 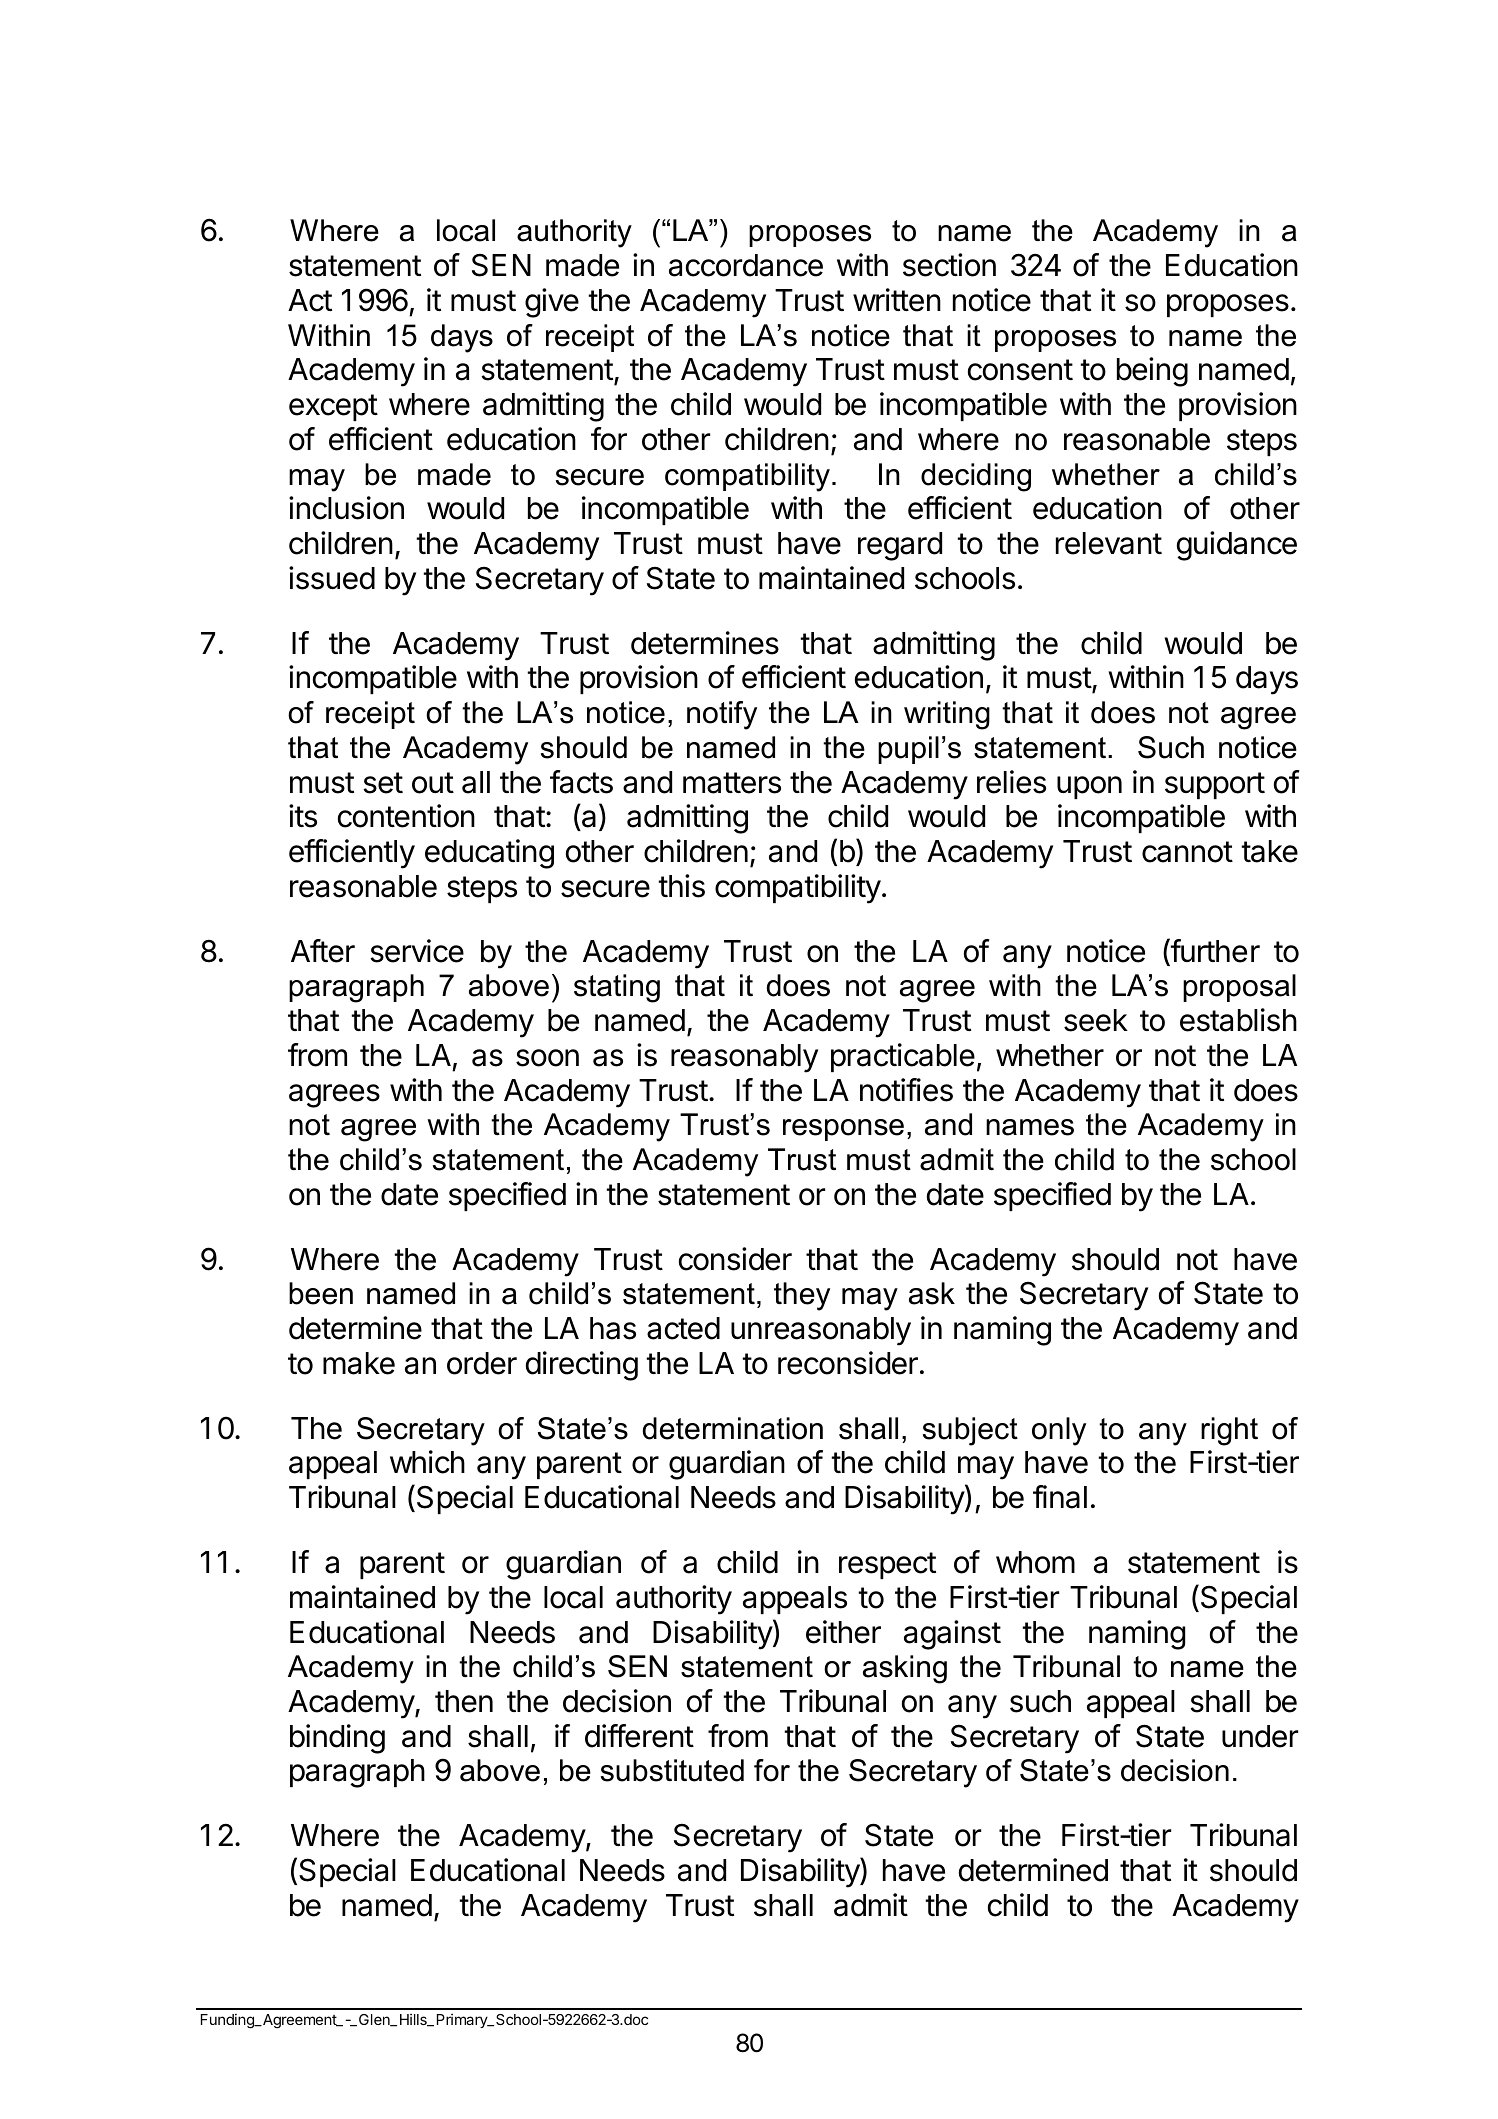 What do you see at coordinates (1096, 1020) in the document?
I see `seek` at bounding box center [1096, 1020].
